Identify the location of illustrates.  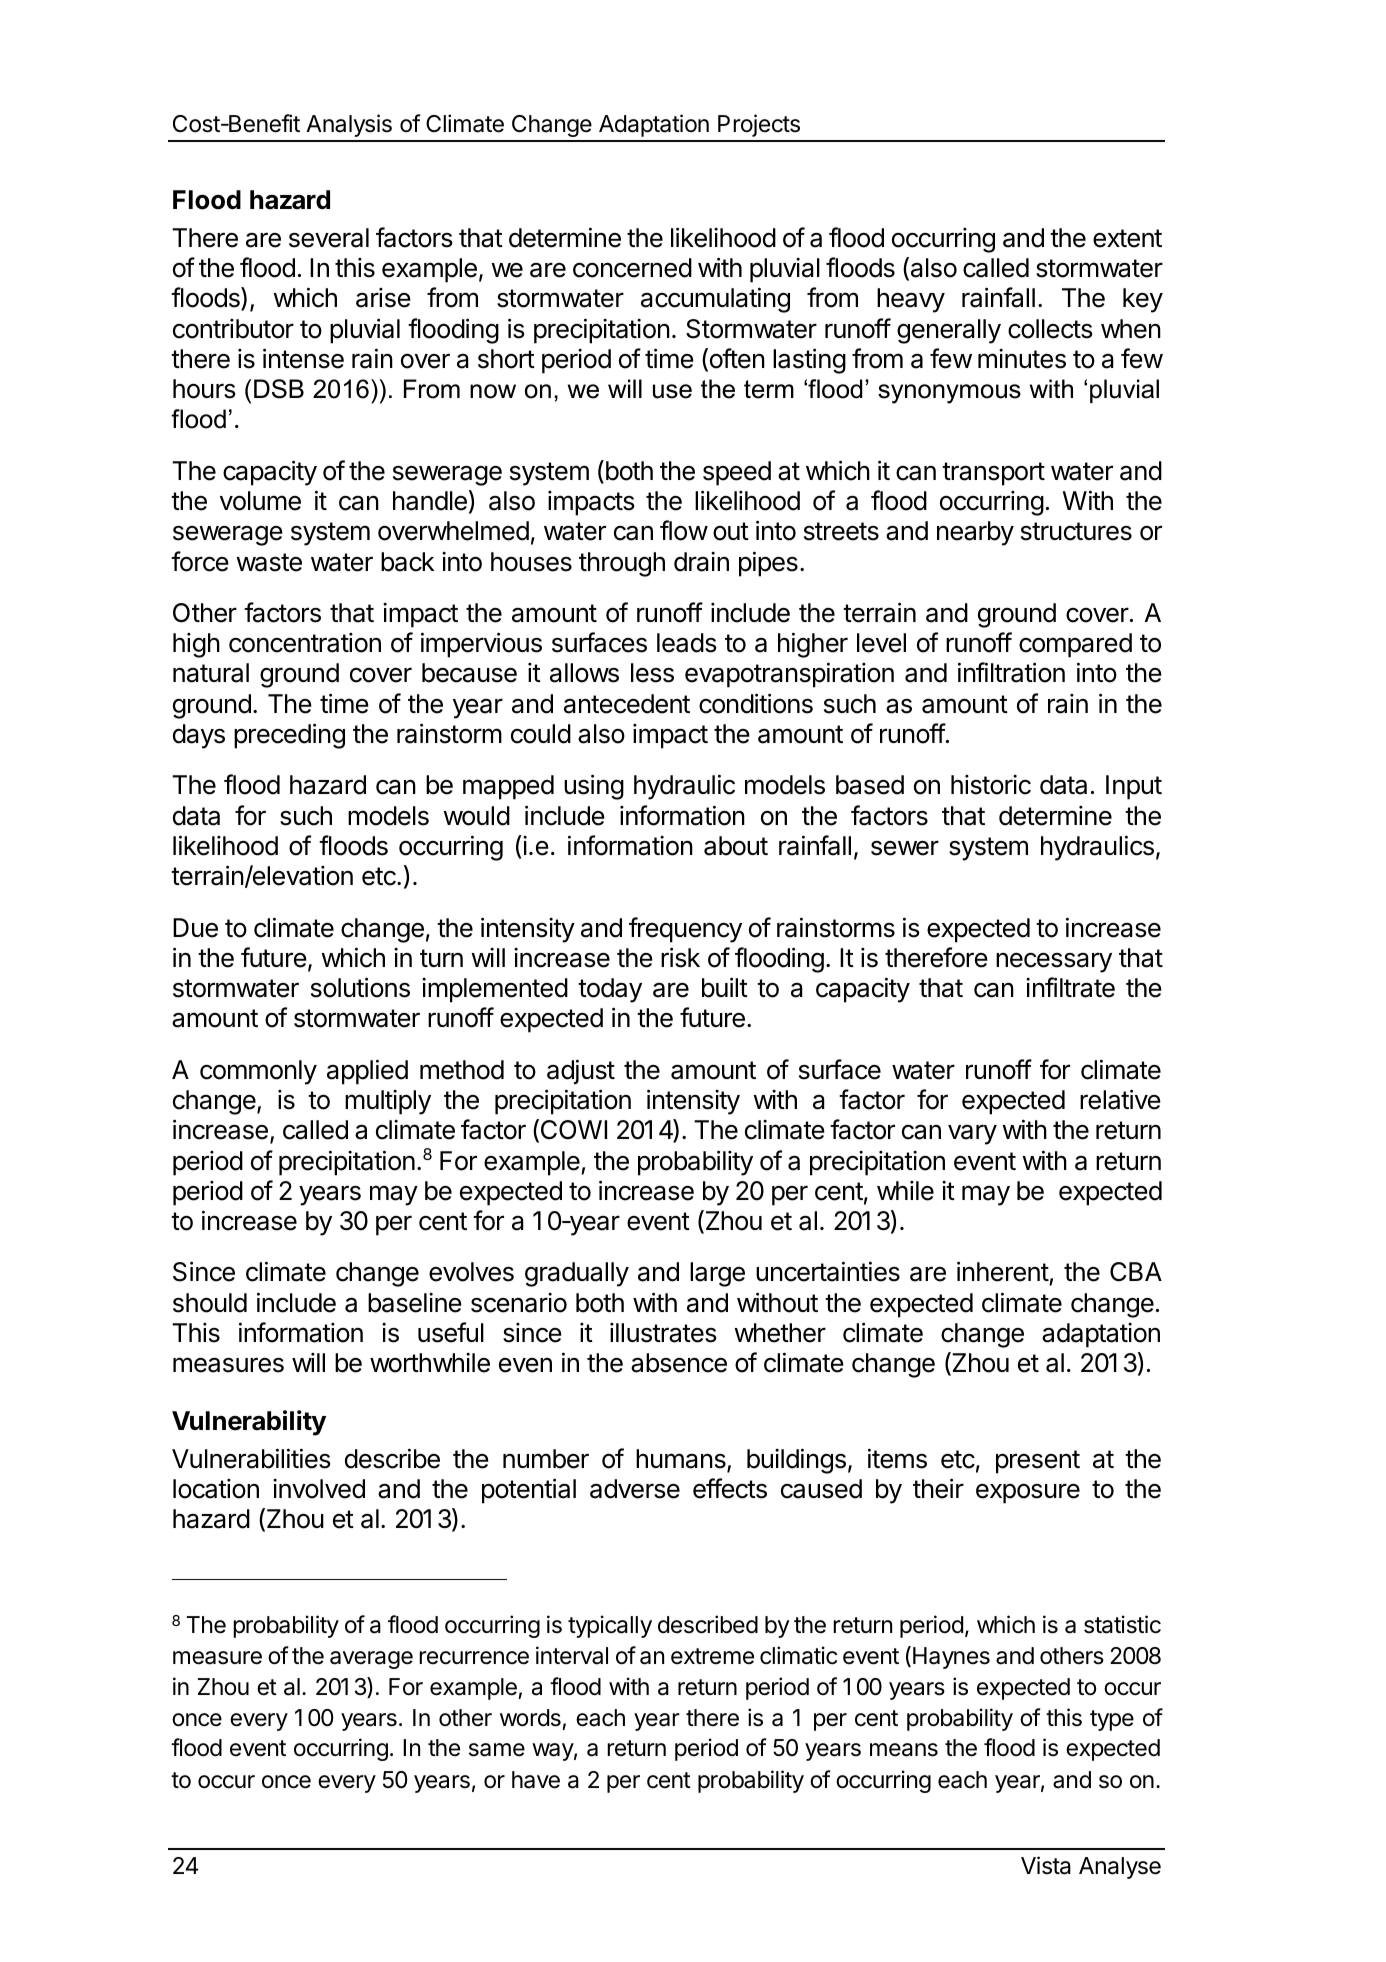
(663, 1333).
